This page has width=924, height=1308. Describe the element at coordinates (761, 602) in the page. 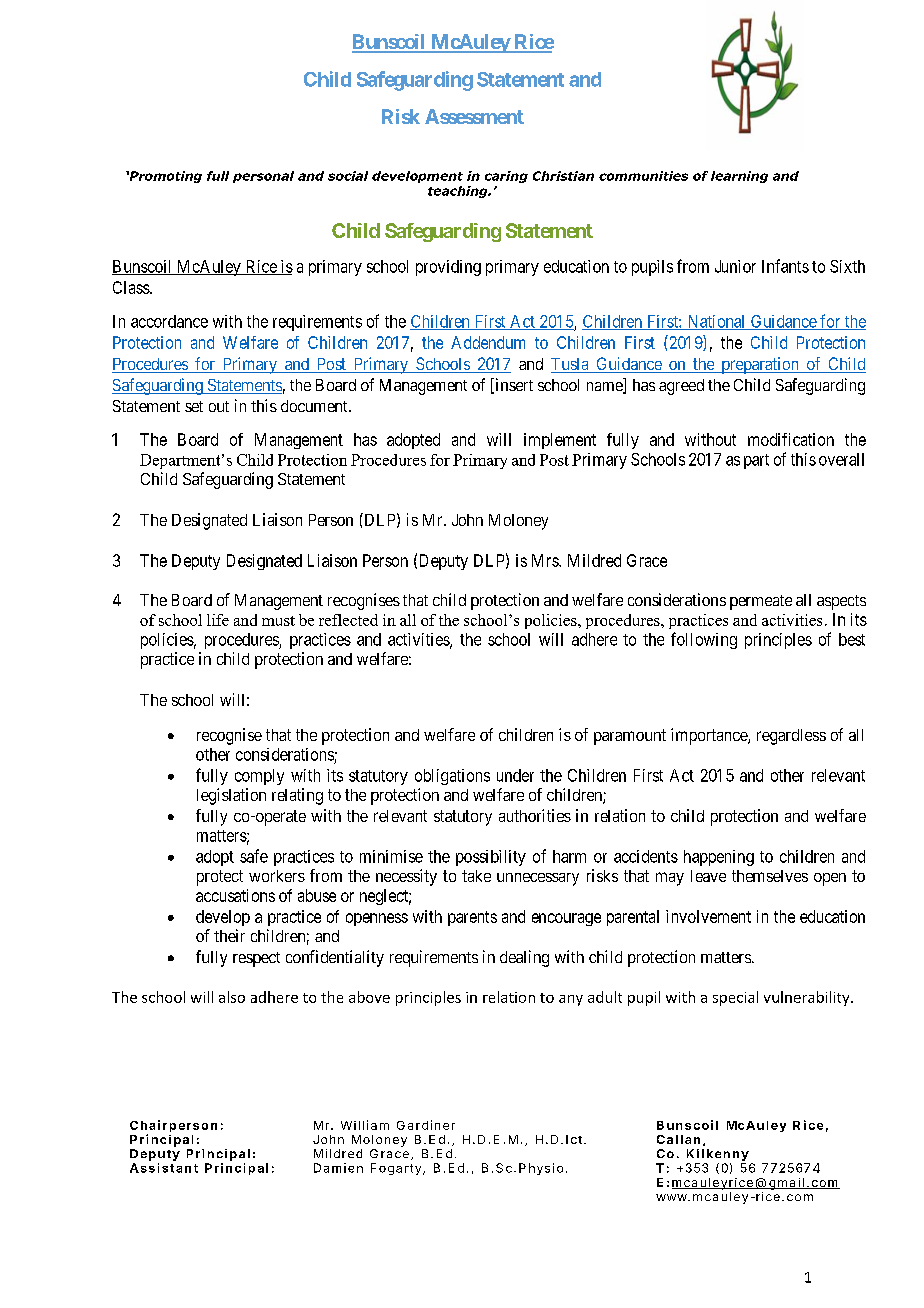

I see `permeate` at that location.
